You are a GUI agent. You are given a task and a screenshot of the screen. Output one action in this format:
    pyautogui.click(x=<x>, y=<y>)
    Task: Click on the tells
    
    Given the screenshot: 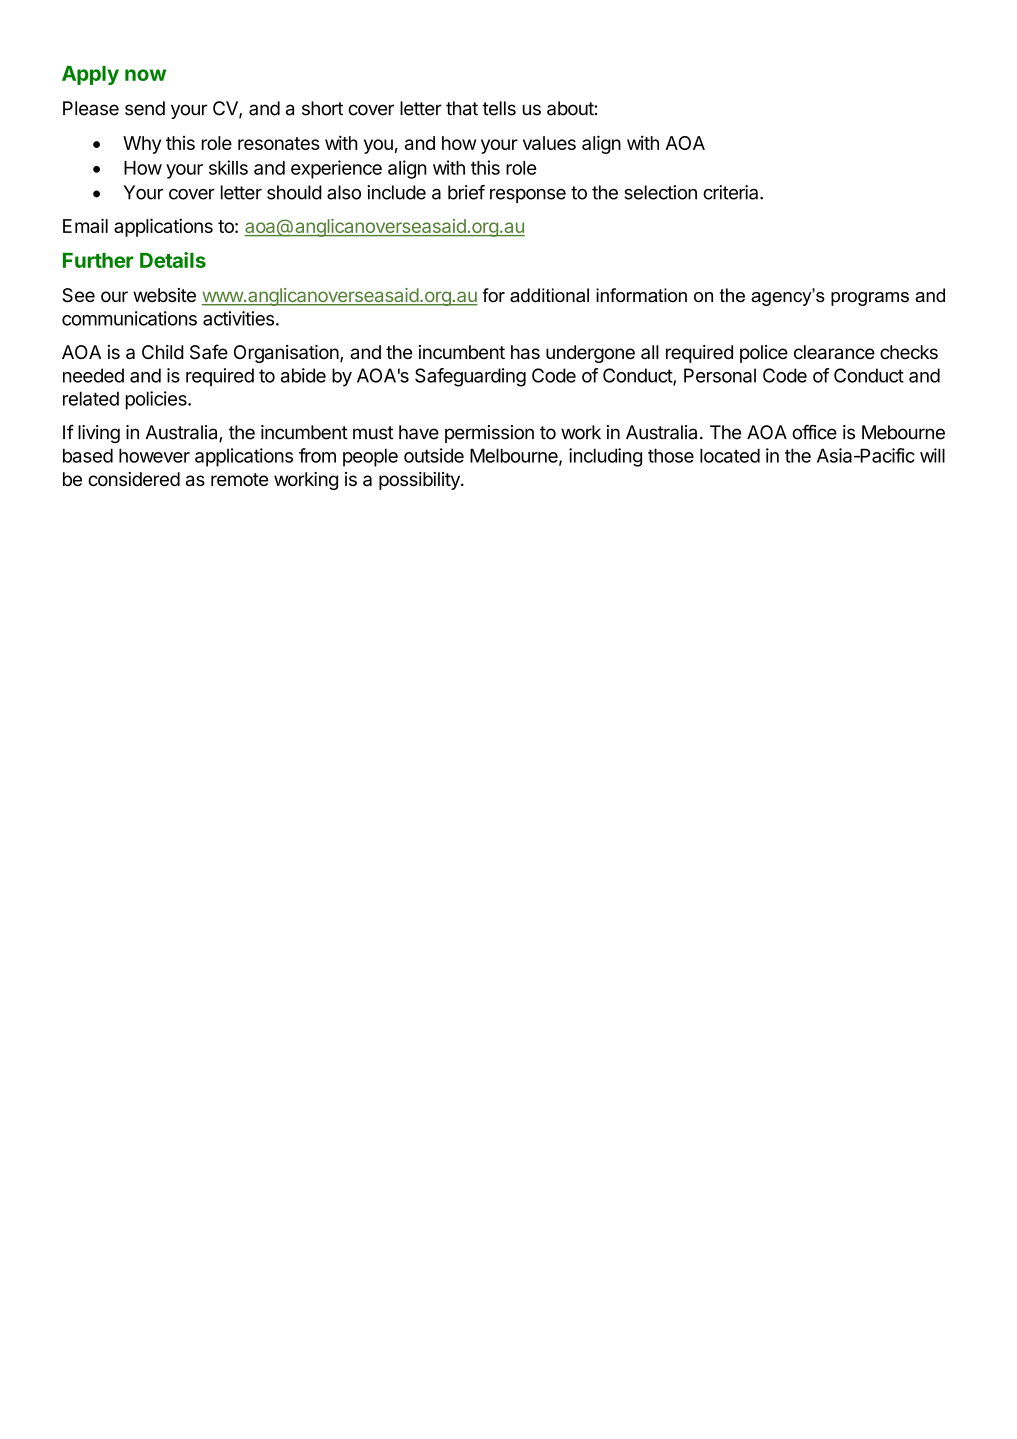 What is the action you would take?
    pyautogui.click(x=499, y=108)
